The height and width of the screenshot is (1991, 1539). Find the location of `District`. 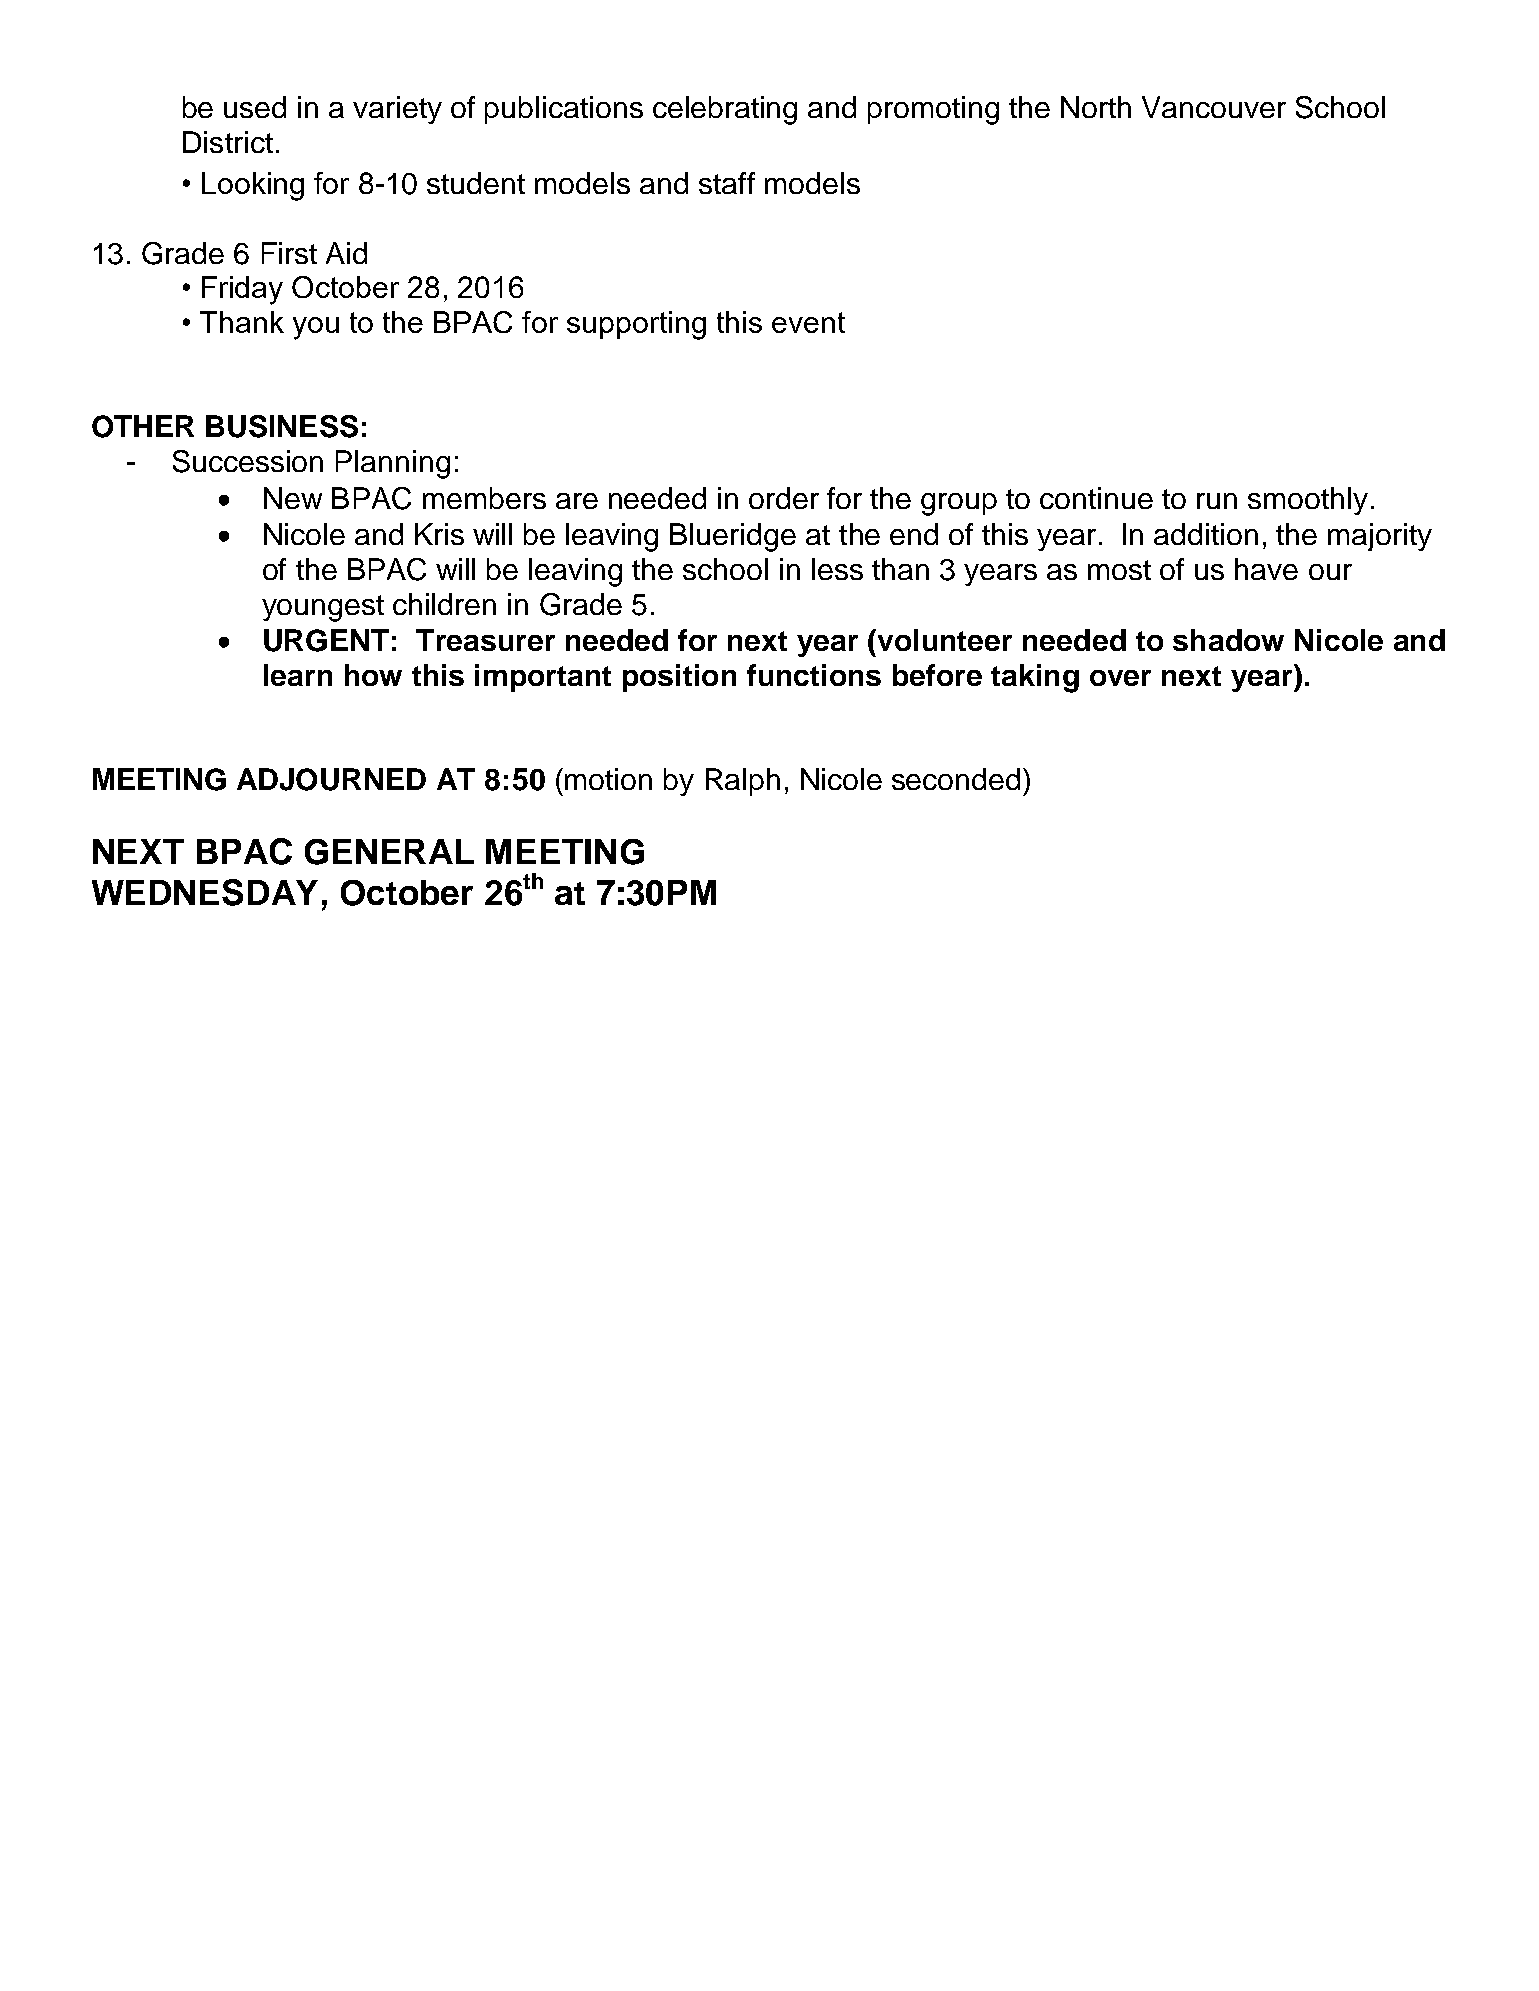

District is located at coordinates (228, 142).
